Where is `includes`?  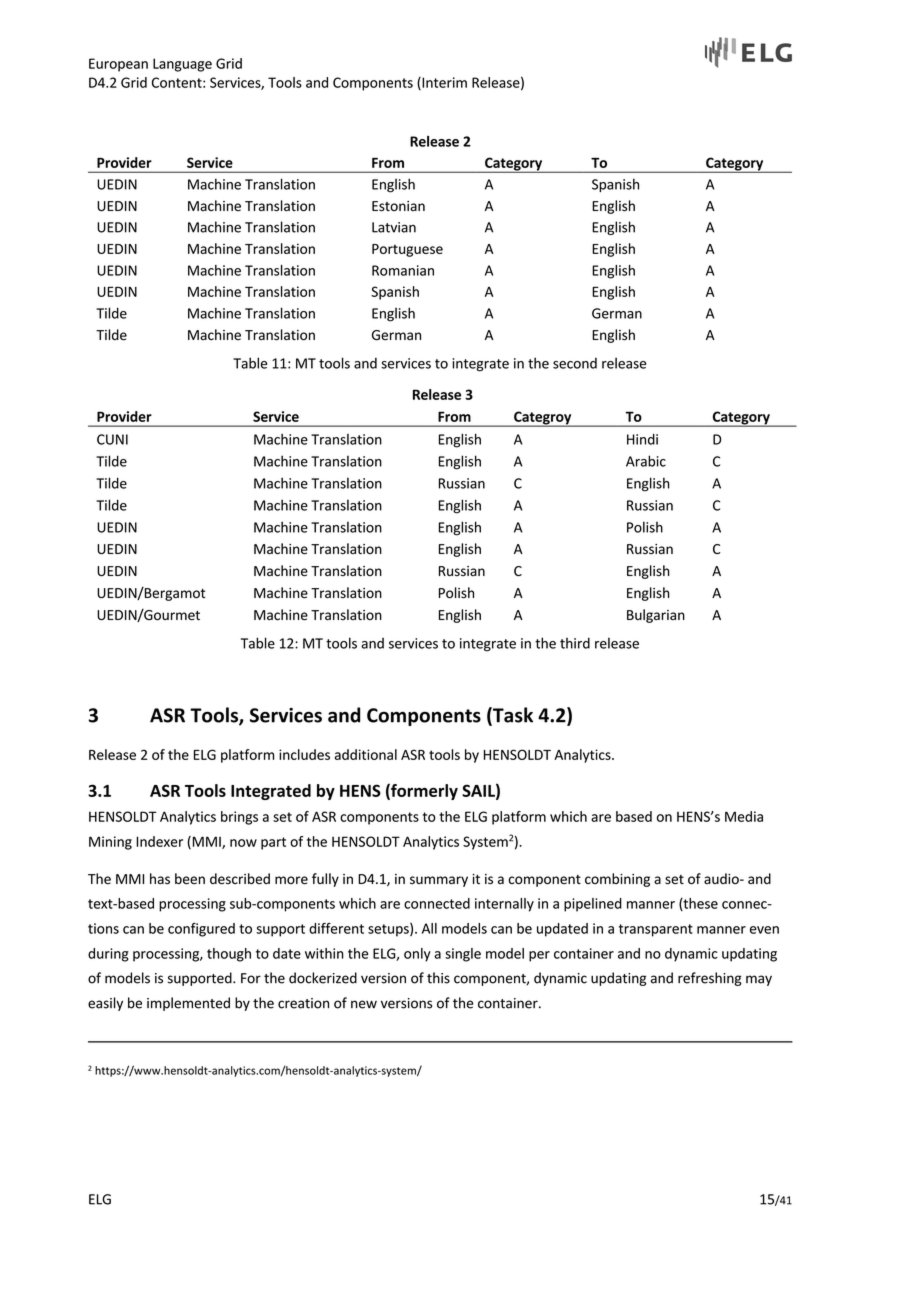
includes is located at coordinates (304, 754).
